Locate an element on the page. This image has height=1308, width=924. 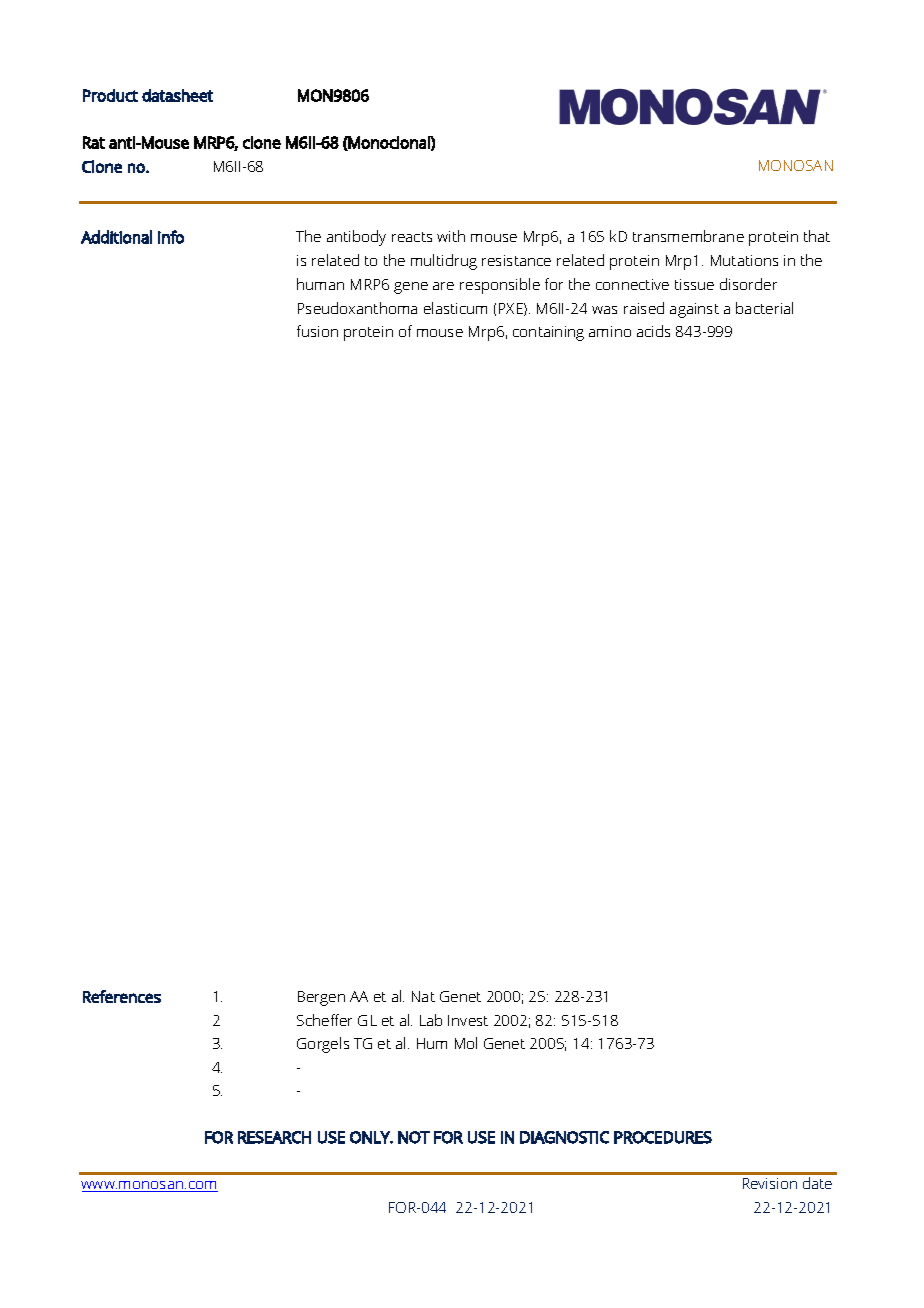
RESEARCH is located at coordinates (274, 1137).
